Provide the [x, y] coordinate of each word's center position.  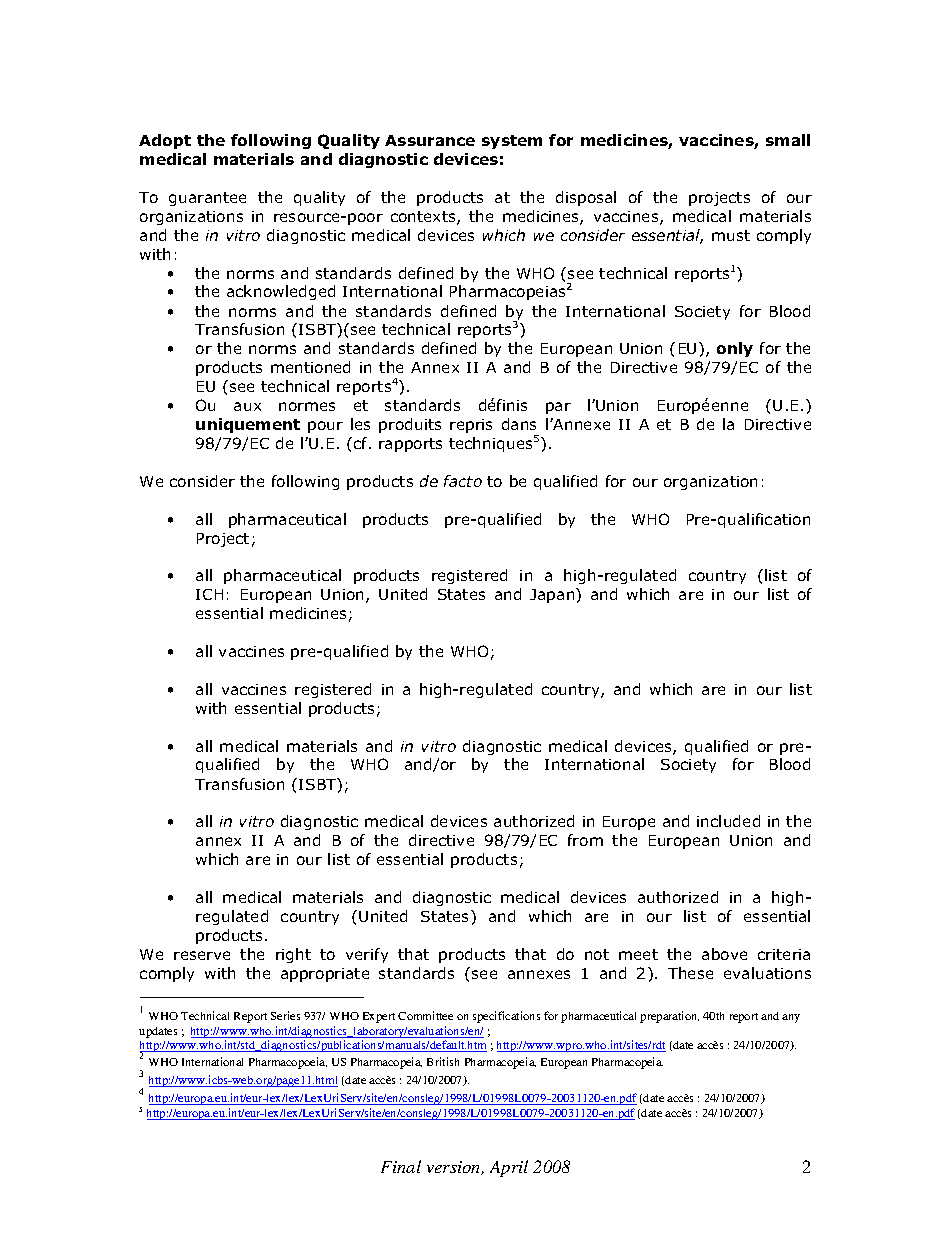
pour [325, 427]
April [509, 1168]
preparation [669, 1017]
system [512, 142]
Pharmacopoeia [288, 1063]
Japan [553, 595]
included [728, 821]
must [731, 235]
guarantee [207, 199]
